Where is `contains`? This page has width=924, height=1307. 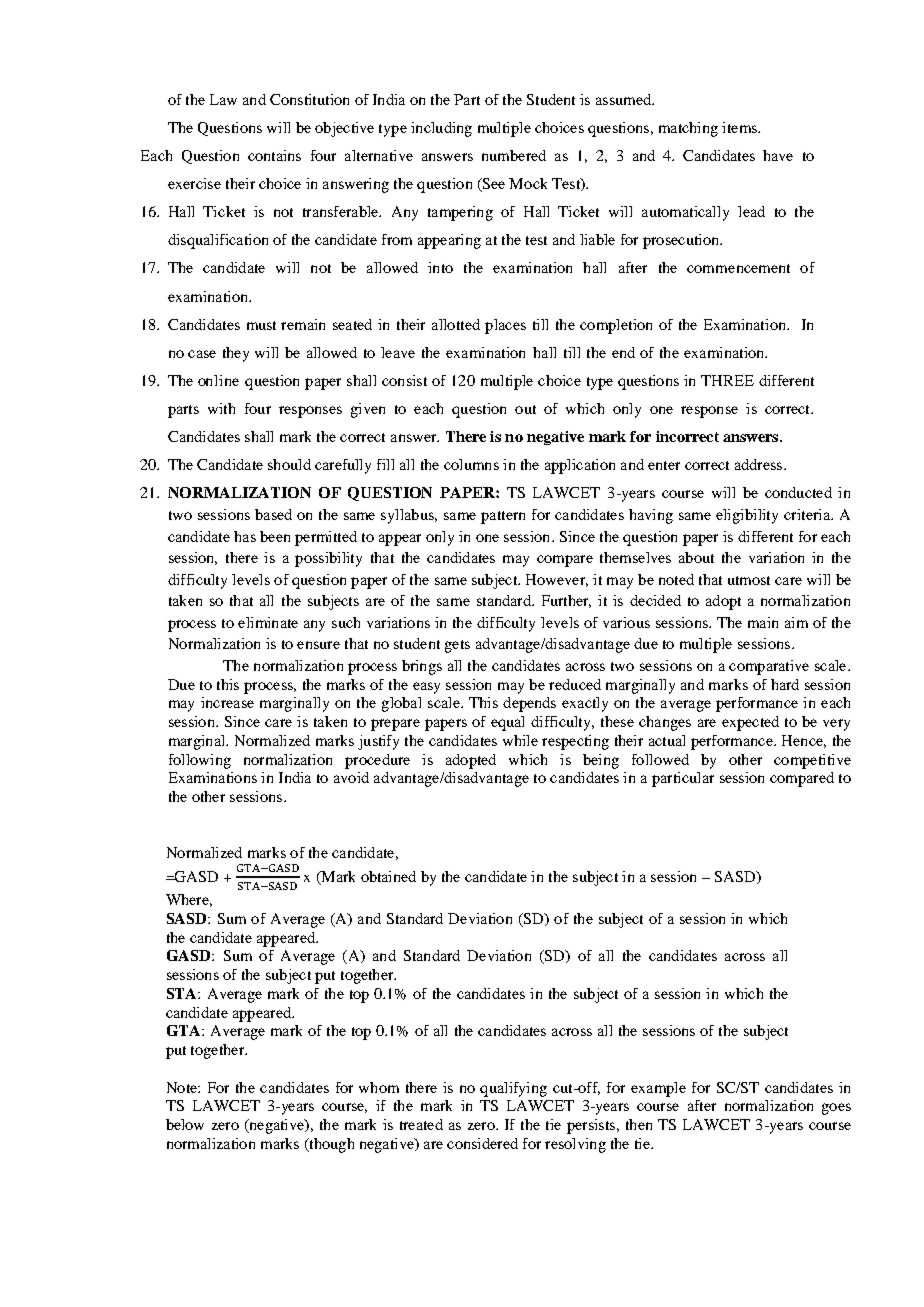 contains is located at coordinates (274, 155).
